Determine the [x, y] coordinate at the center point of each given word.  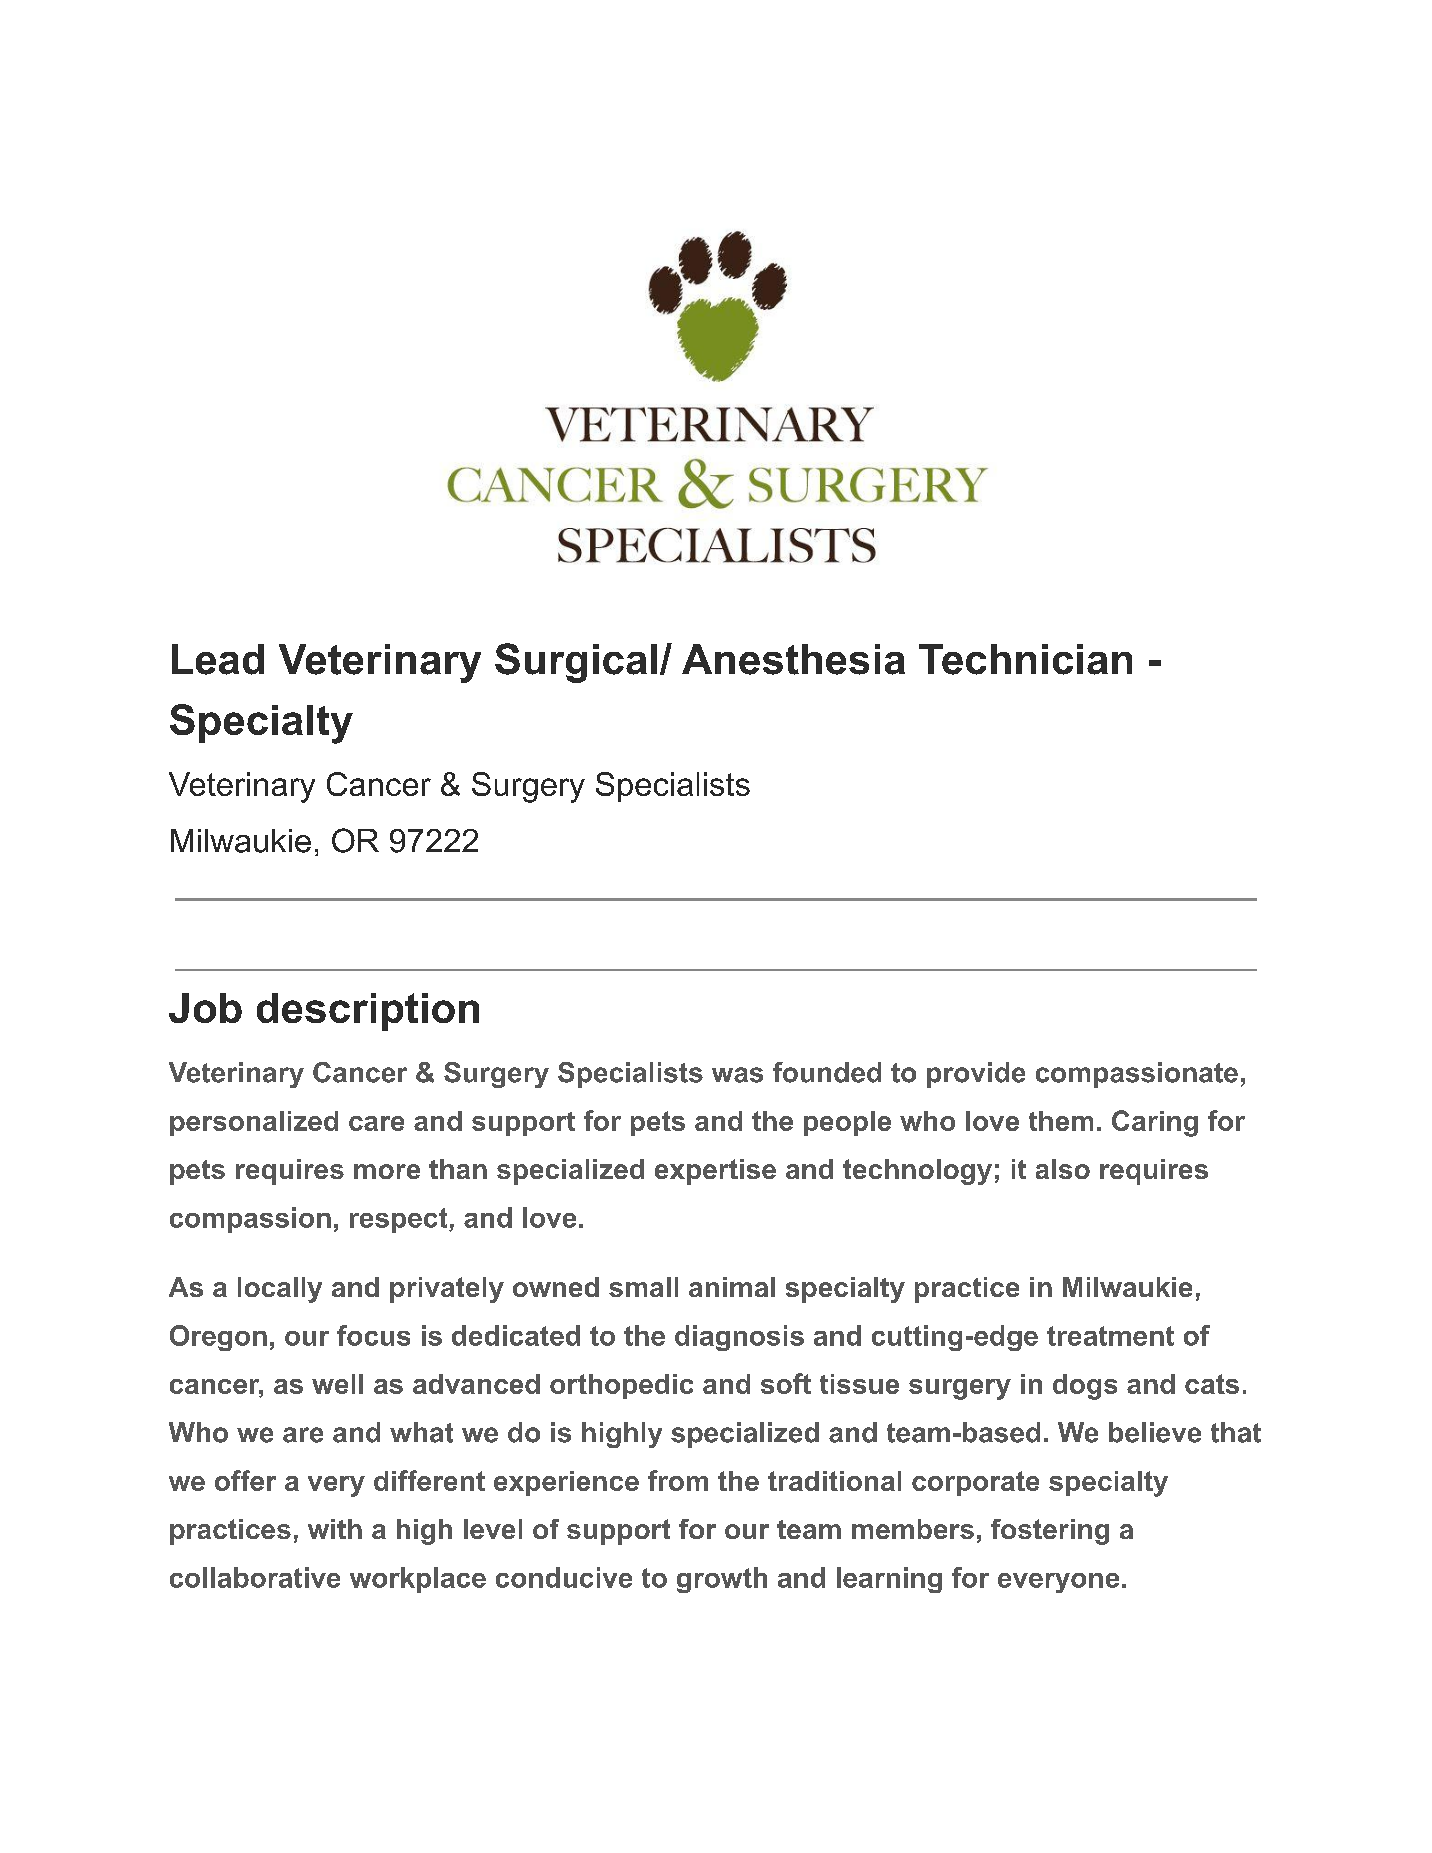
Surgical [576, 663]
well [337, 1384]
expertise [715, 1172]
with [335, 1529]
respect [400, 1220]
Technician [1025, 659]
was [737, 1075]
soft [786, 1383]
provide [976, 1075]
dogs [1085, 1387]
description [368, 1012]
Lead [218, 659]
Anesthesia [793, 659]
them [1061, 1121]
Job [205, 1008]
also [1063, 1169]
